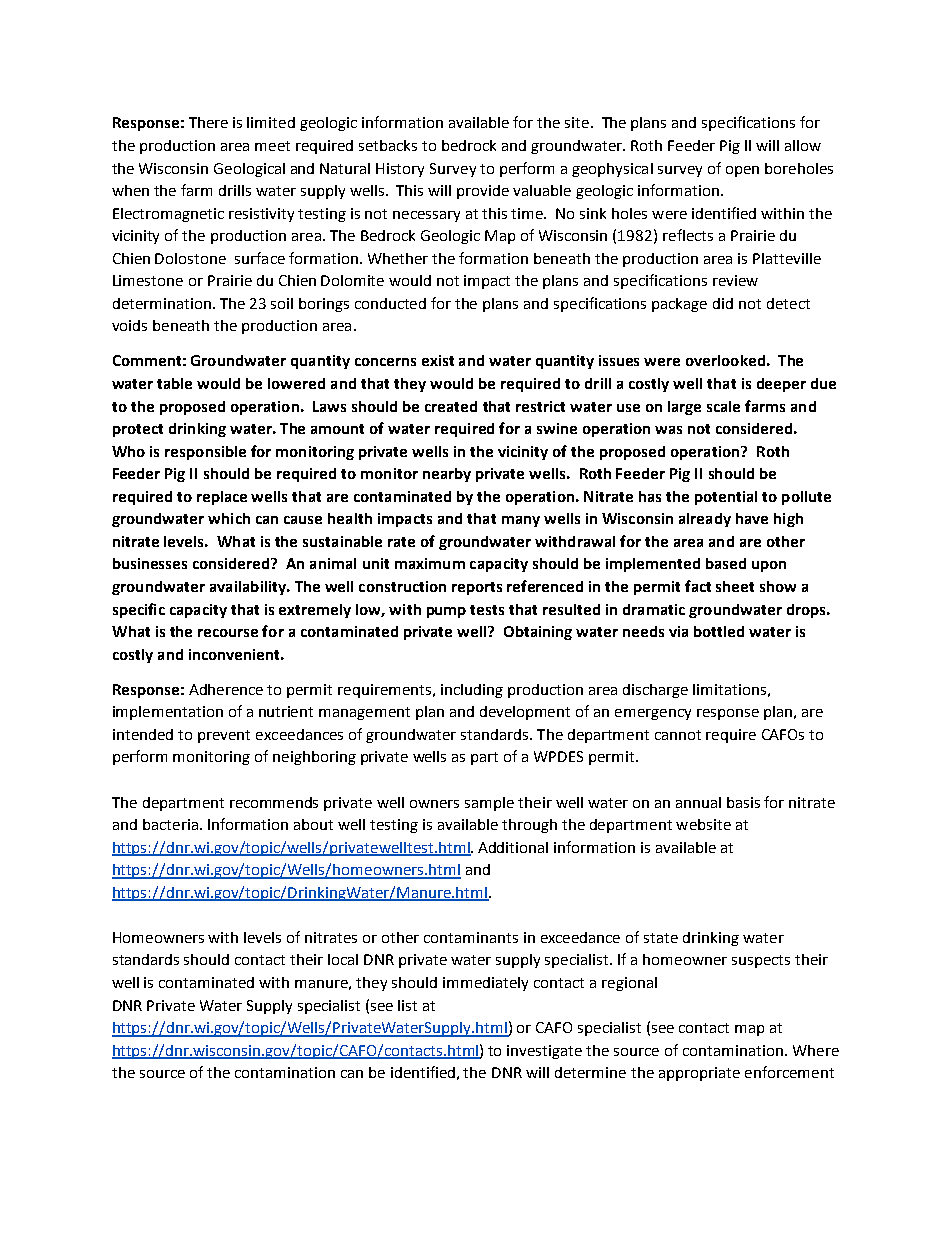  What do you see at coordinates (723, 303) in the document?
I see `did` at bounding box center [723, 303].
